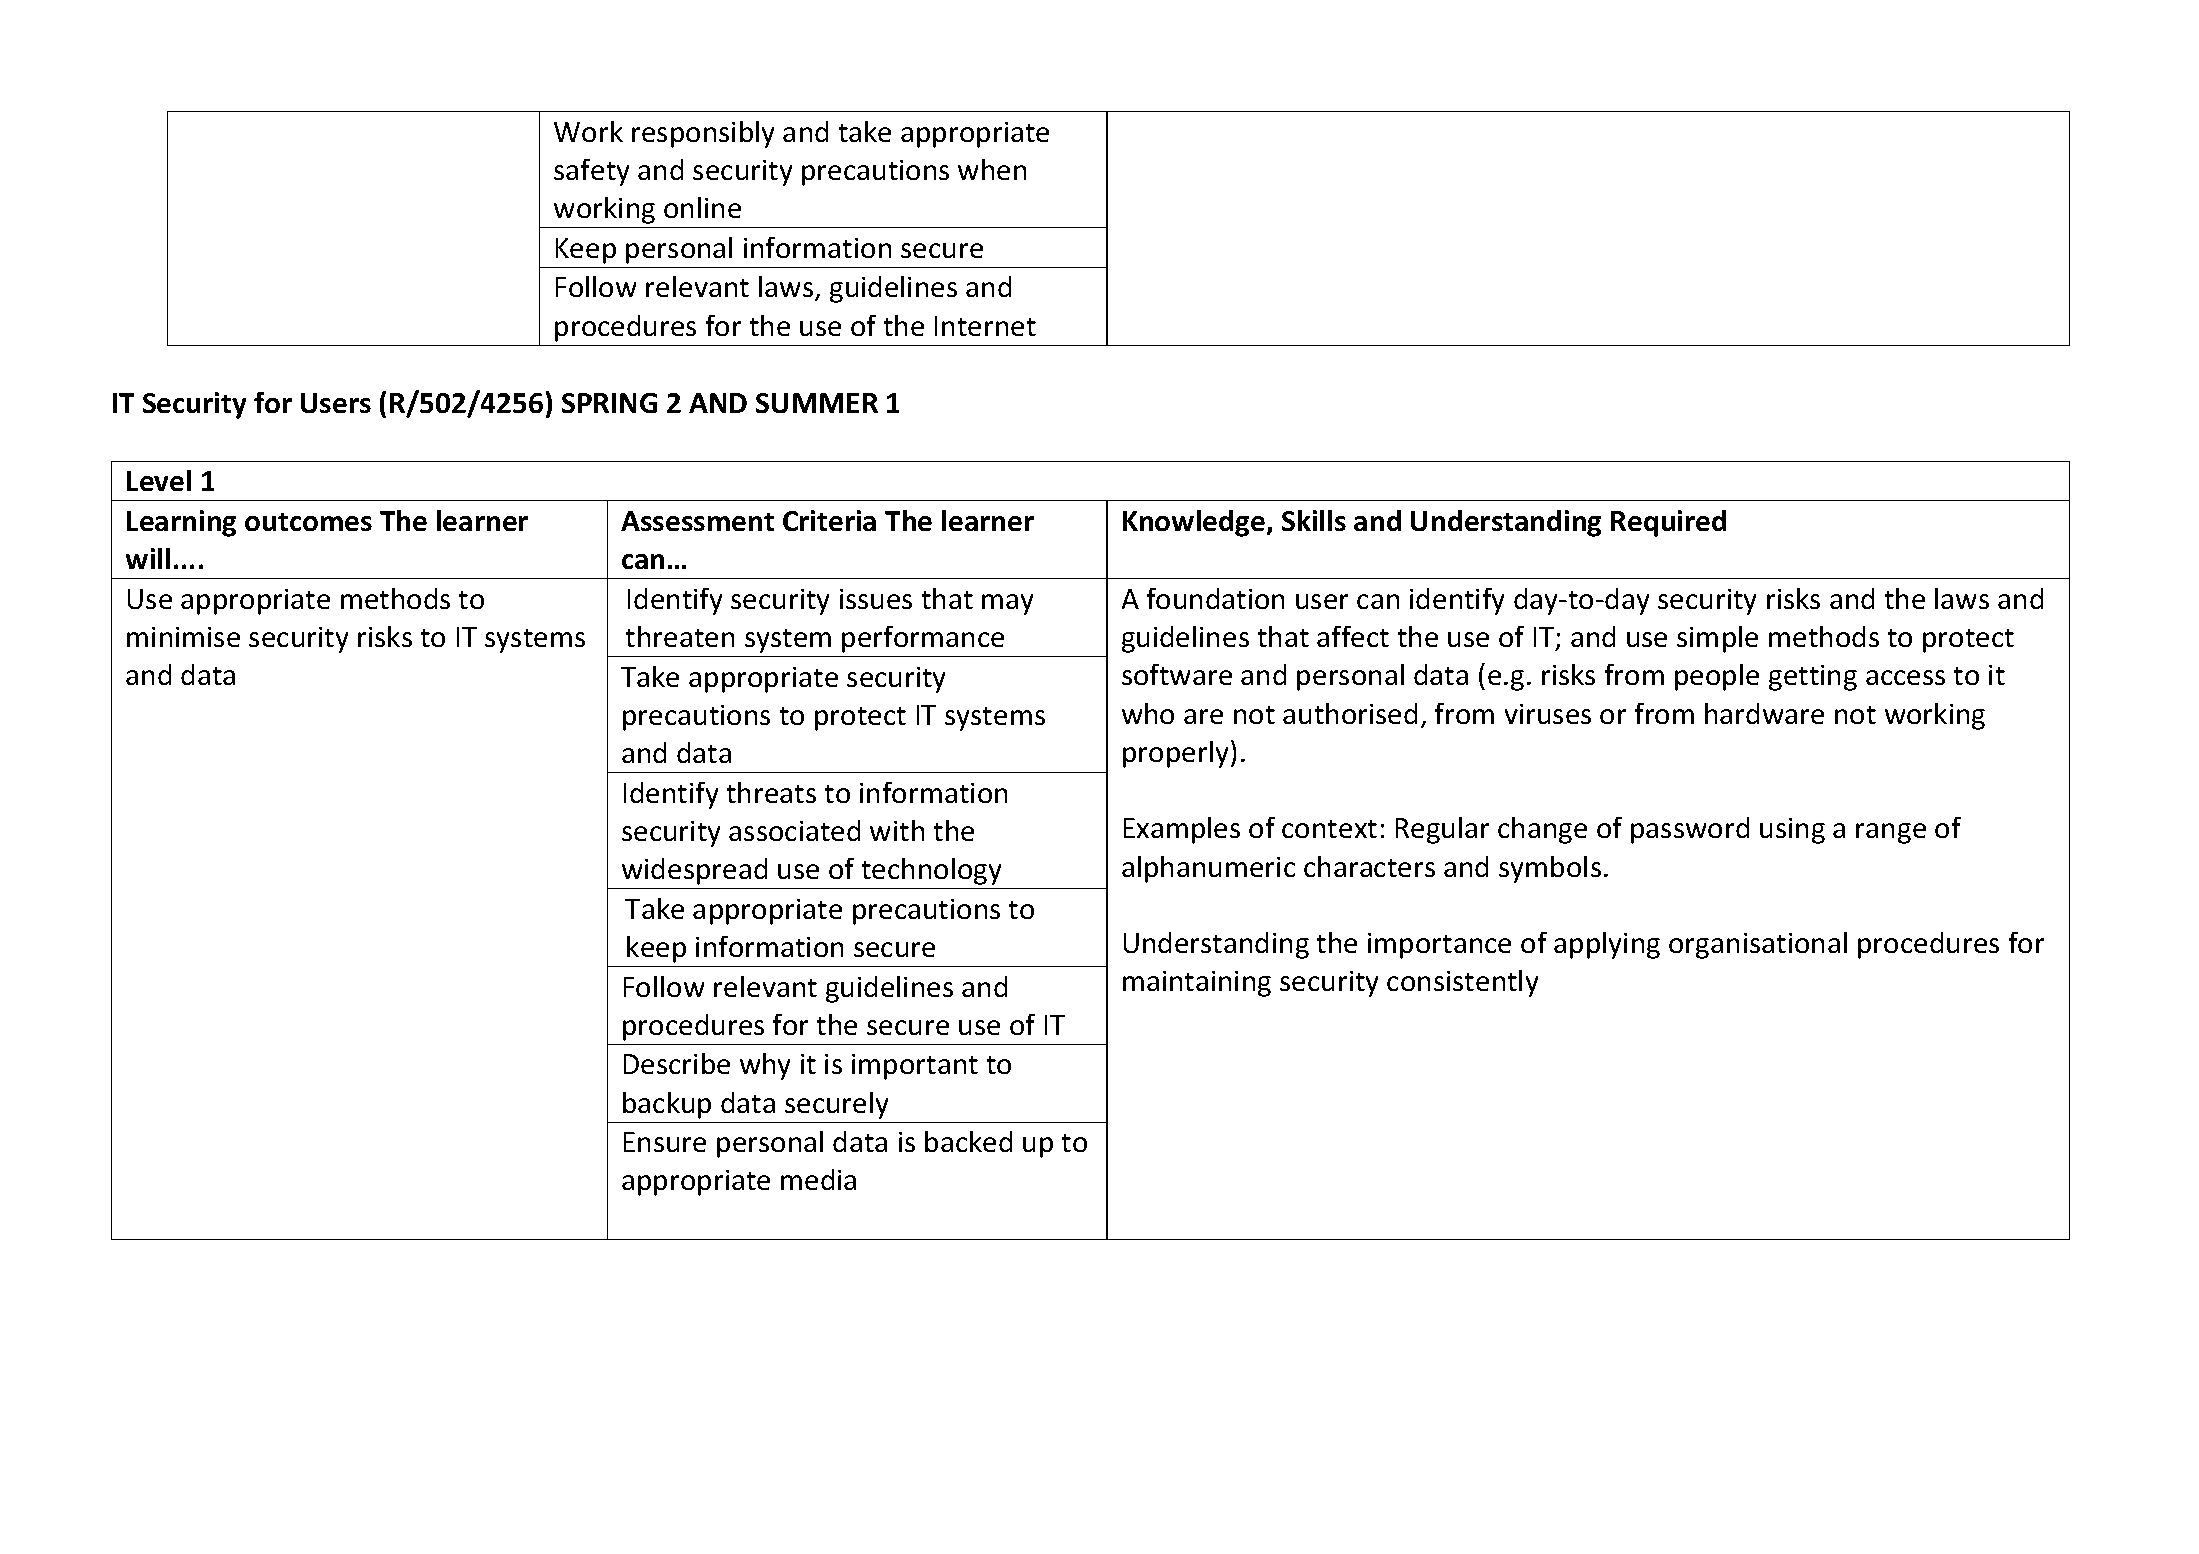 The image size is (2199, 1554). I want to click on backed, so click(968, 1141).
